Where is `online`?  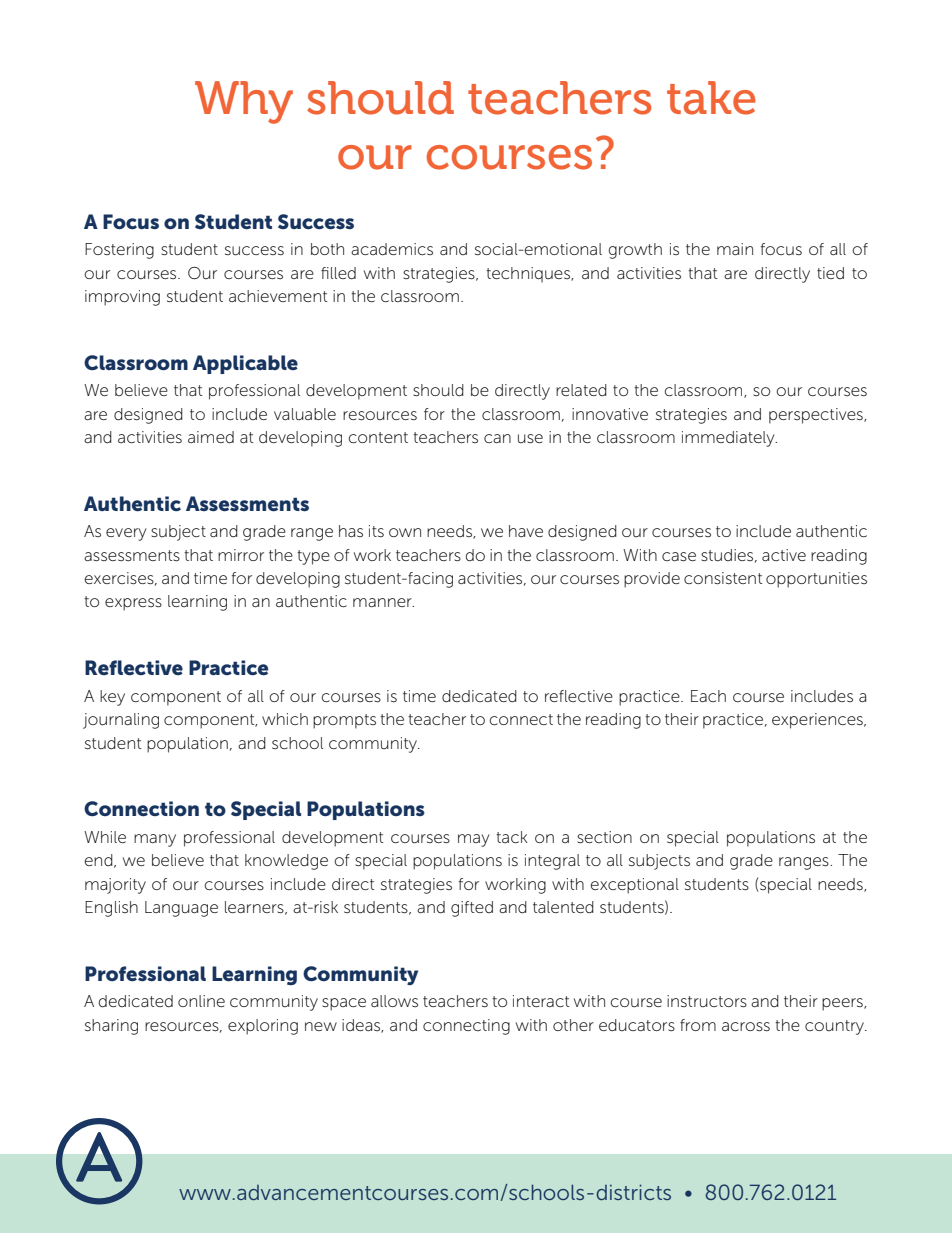 online is located at coordinates (201, 1001).
